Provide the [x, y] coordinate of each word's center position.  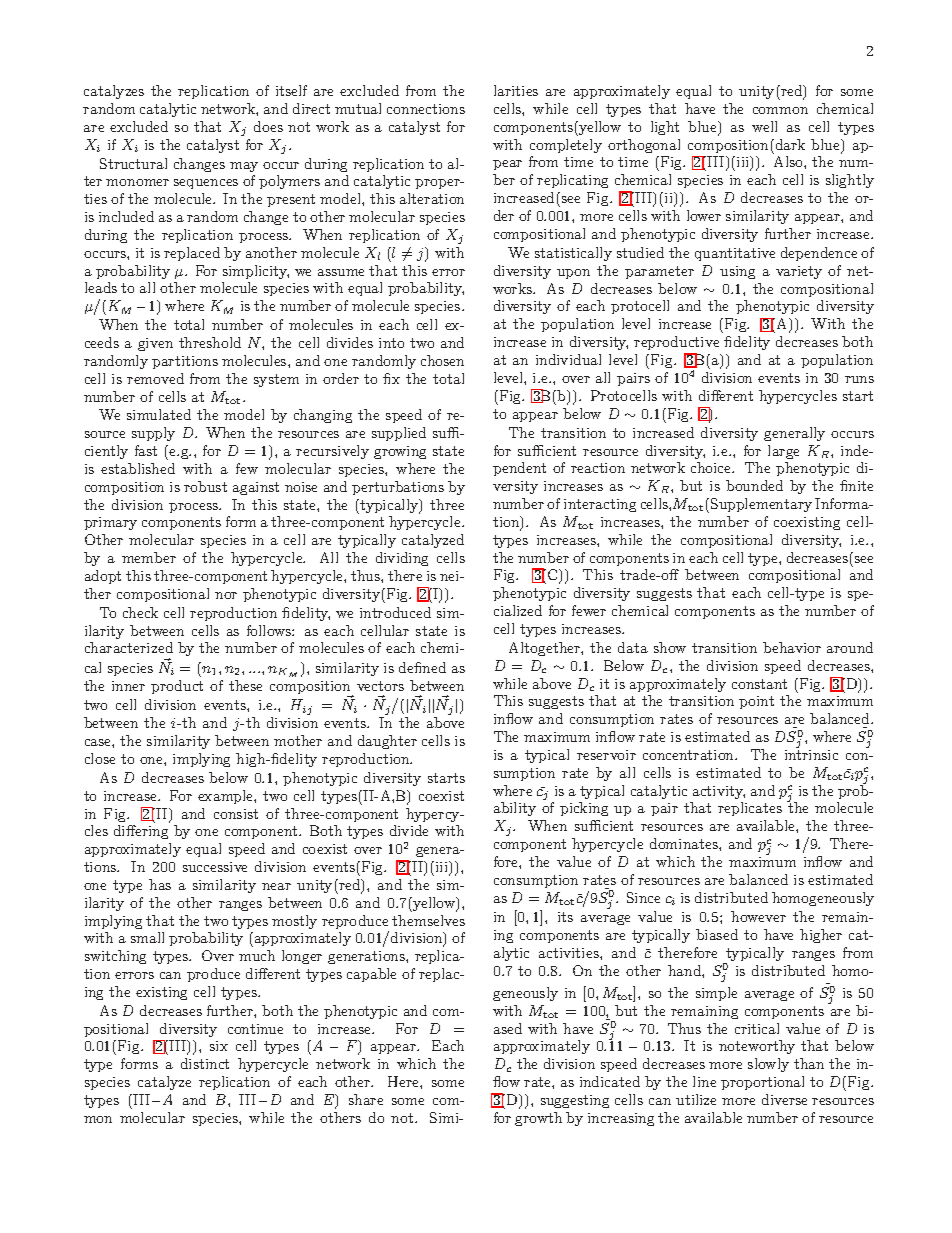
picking [584, 809]
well [764, 126]
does [268, 126]
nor [226, 595]
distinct [205, 1063]
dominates [685, 843]
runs [859, 379]
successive [215, 867]
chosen [442, 360]
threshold [210, 342]
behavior [792, 647]
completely [566, 146]
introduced [395, 612]
